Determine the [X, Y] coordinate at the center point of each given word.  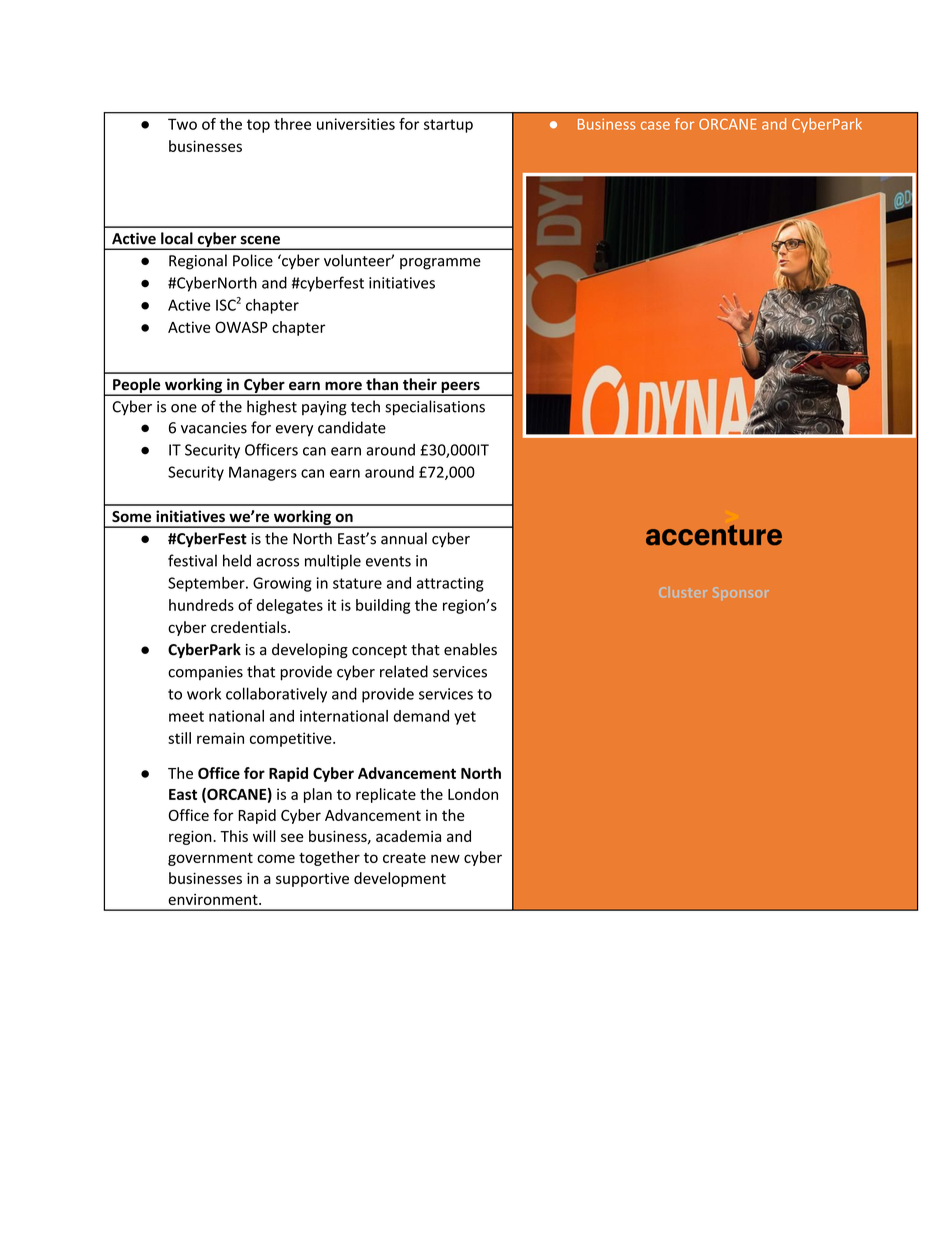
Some [131, 516]
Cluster [683, 592]
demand [421, 716]
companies [205, 673]
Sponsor [741, 593]
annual [404, 538]
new [445, 858]
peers [460, 388]
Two [182, 124]
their [420, 384]
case [655, 125]
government [210, 859]
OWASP [241, 327]
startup [448, 126]
